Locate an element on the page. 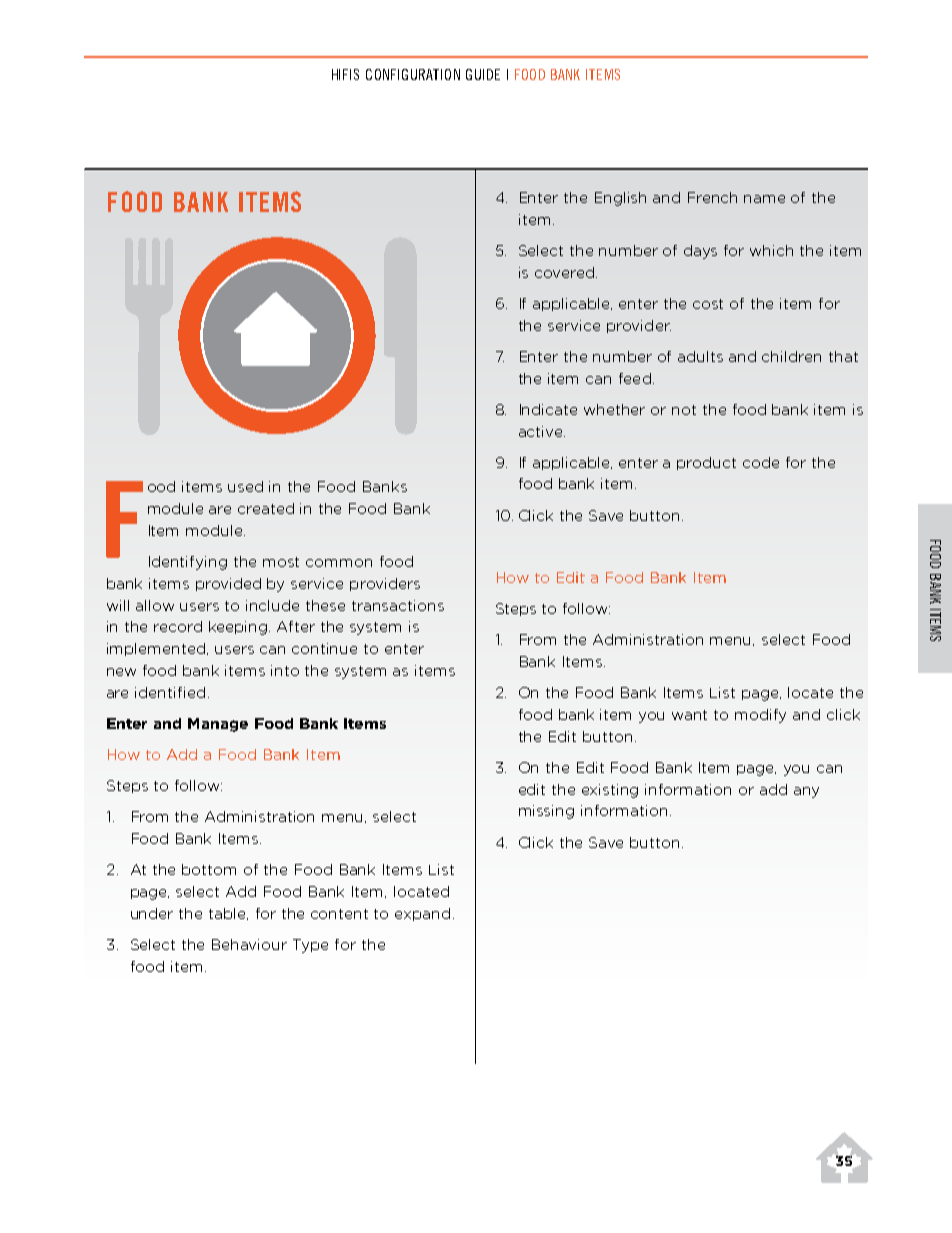  code is located at coordinates (761, 462).
